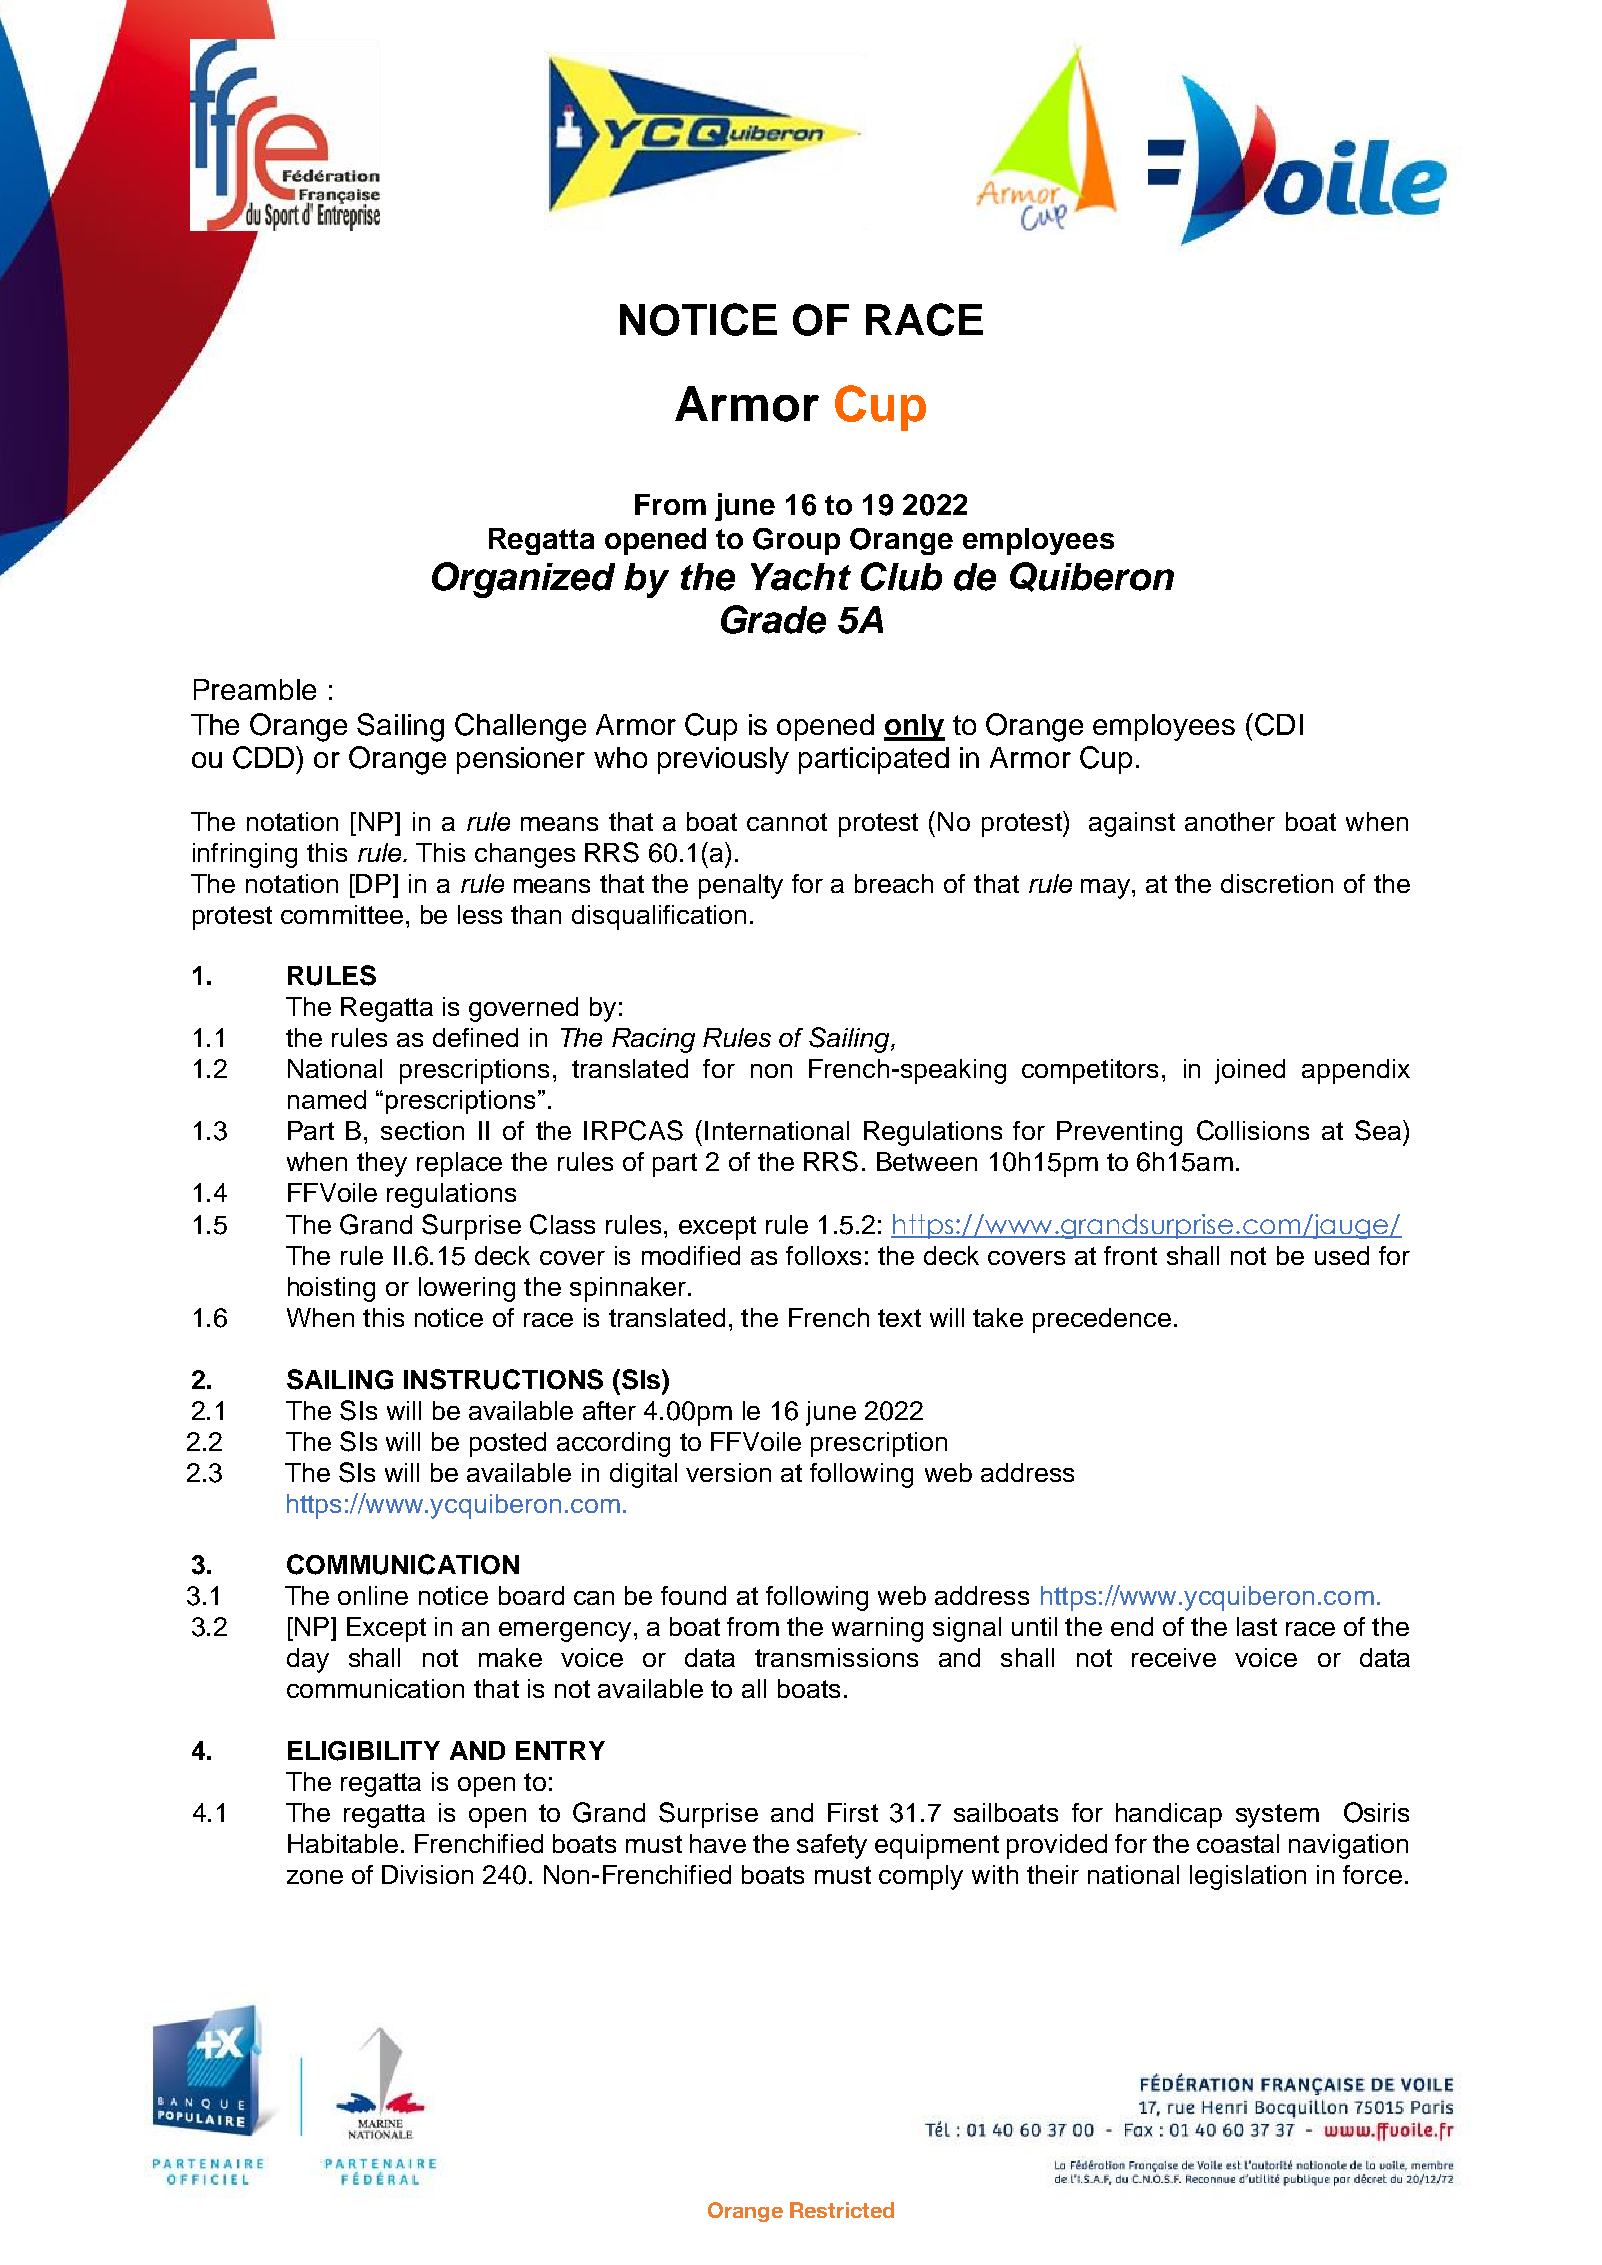 The height and width of the page is (2265, 1602). What do you see at coordinates (1250, 1071) in the page?
I see `joined` at bounding box center [1250, 1071].
